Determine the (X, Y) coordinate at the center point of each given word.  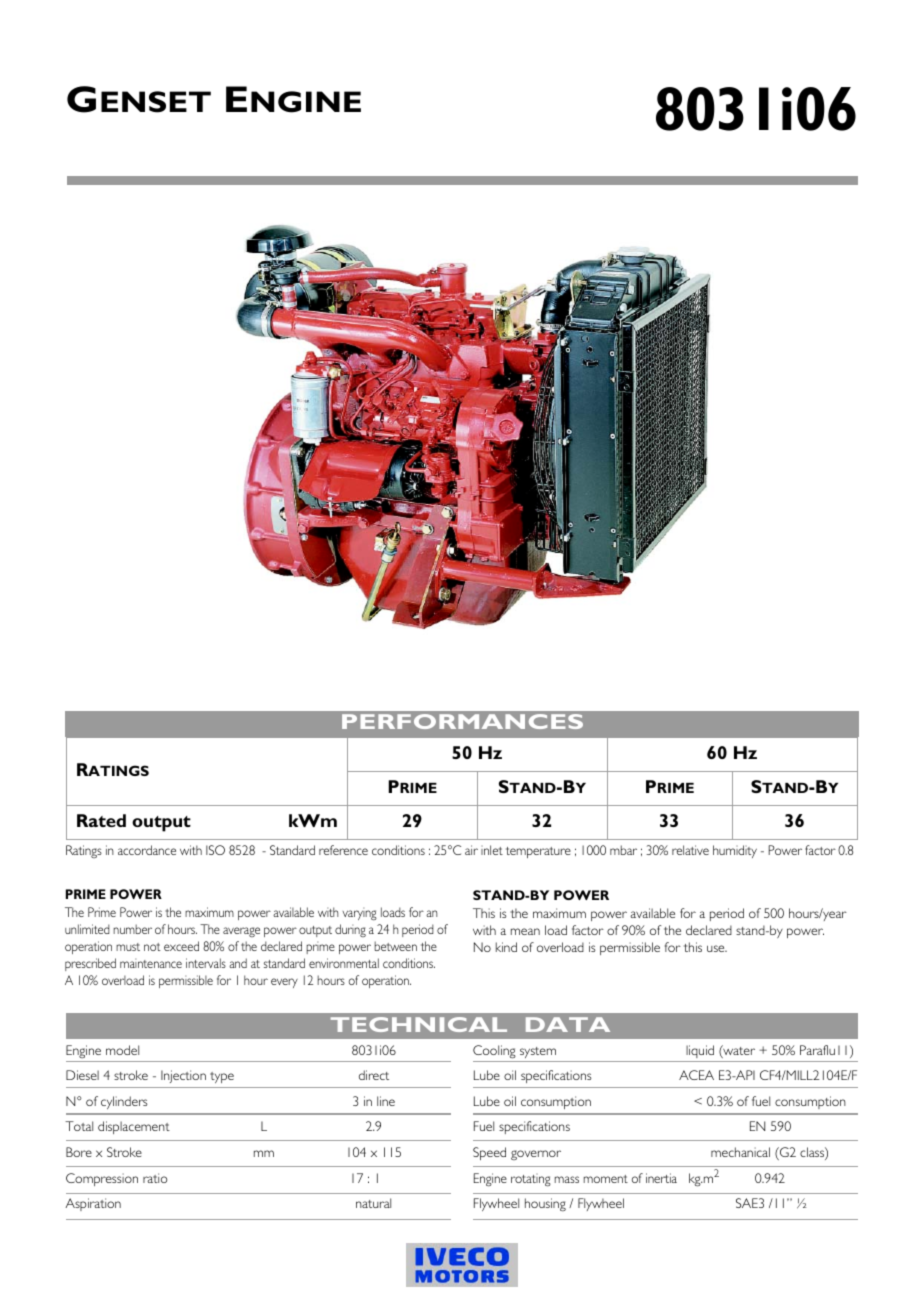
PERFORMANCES (462, 721)
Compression (102, 1179)
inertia (661, 1178)
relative (690, 850)
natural (373, 1203)
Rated (101, 820)
